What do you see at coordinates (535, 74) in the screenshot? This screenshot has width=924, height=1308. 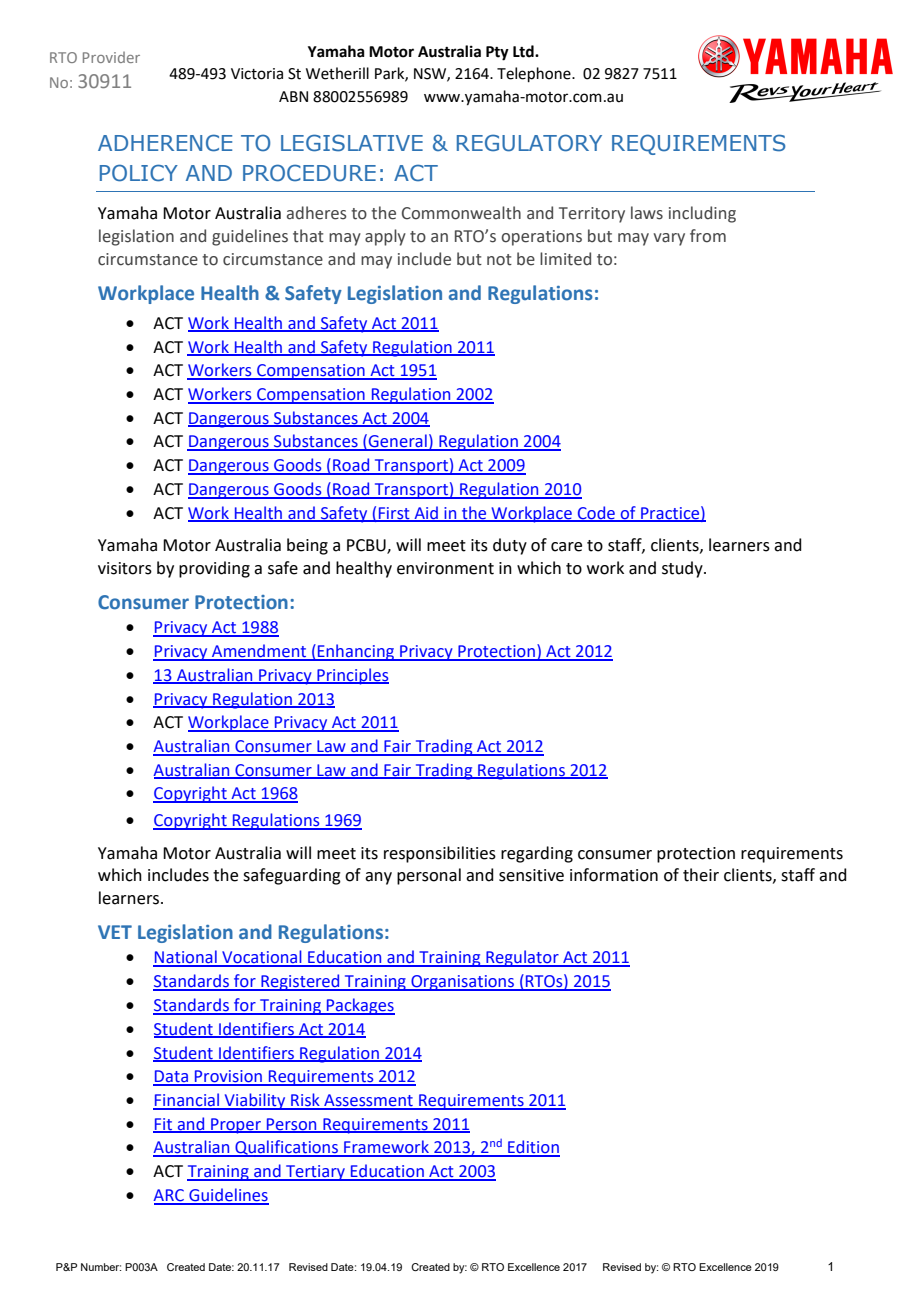 I see `Telephone` at bounding box center [535, 74].
